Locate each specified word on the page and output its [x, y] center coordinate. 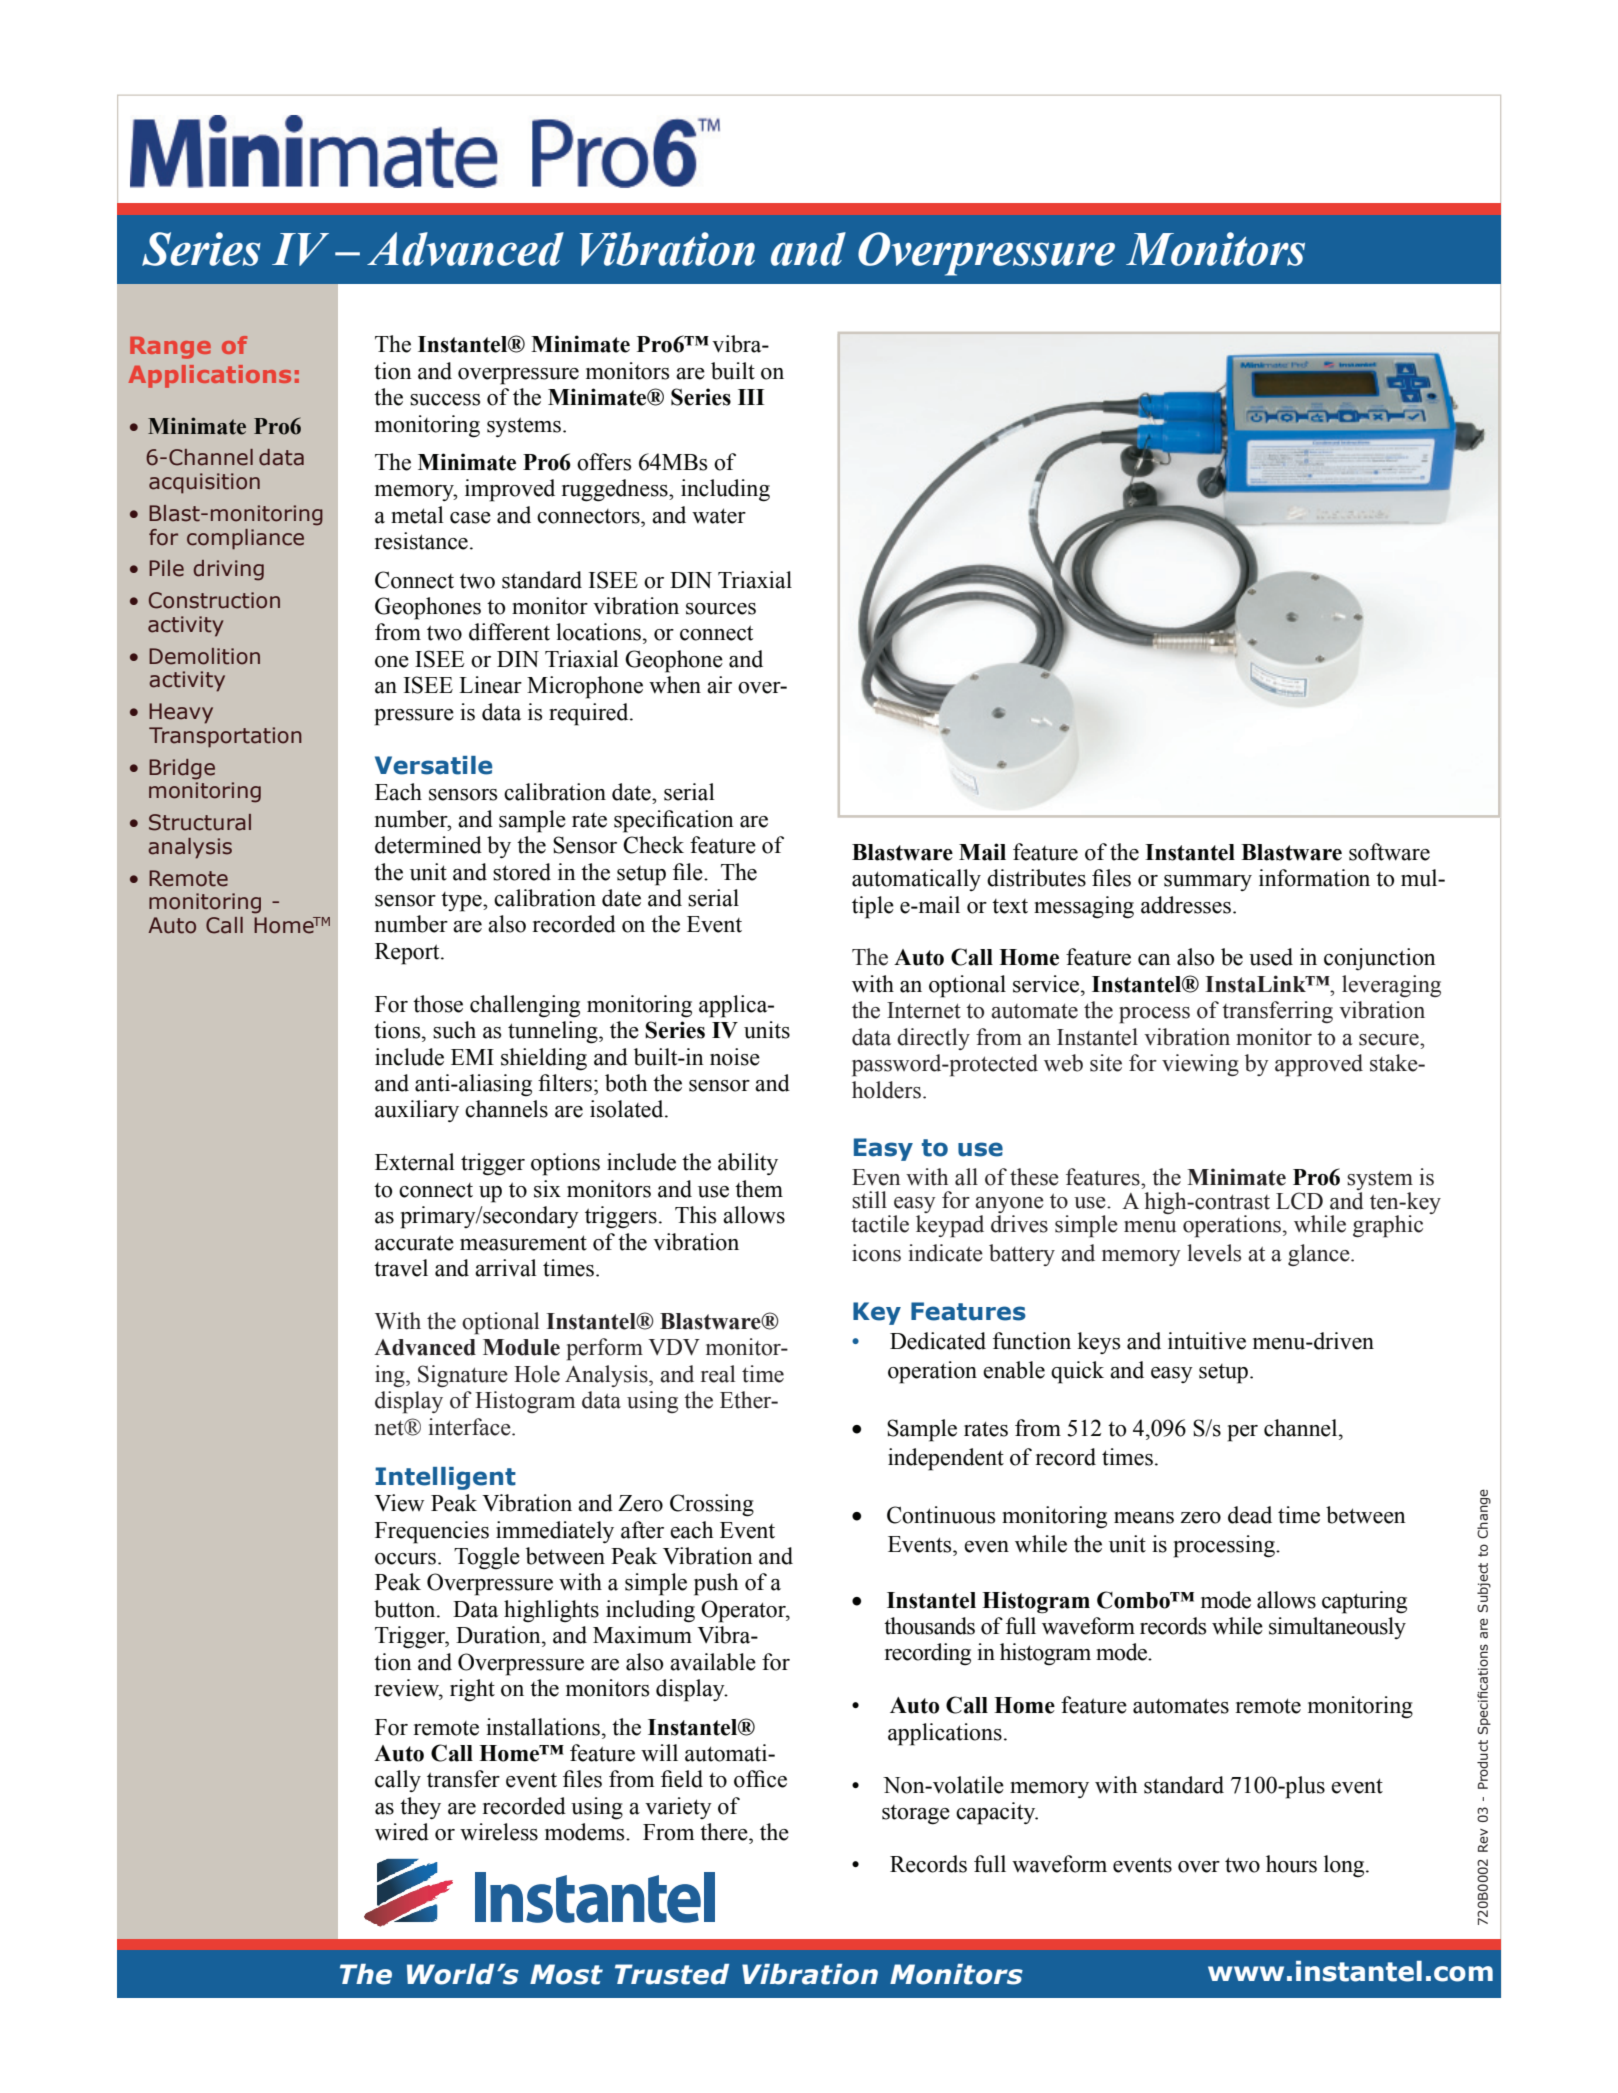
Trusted [672, 1974]
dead [1250, 1515]
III [751, 397]
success [445, 400]
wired [402, 1832]
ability [748, 1164]
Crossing [712, 1505]
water [719, 516]
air [719, 685]
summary [1208, 883]
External [415, 1162]
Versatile [433, 765]
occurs [405, 1559]
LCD [1299, 1201]
